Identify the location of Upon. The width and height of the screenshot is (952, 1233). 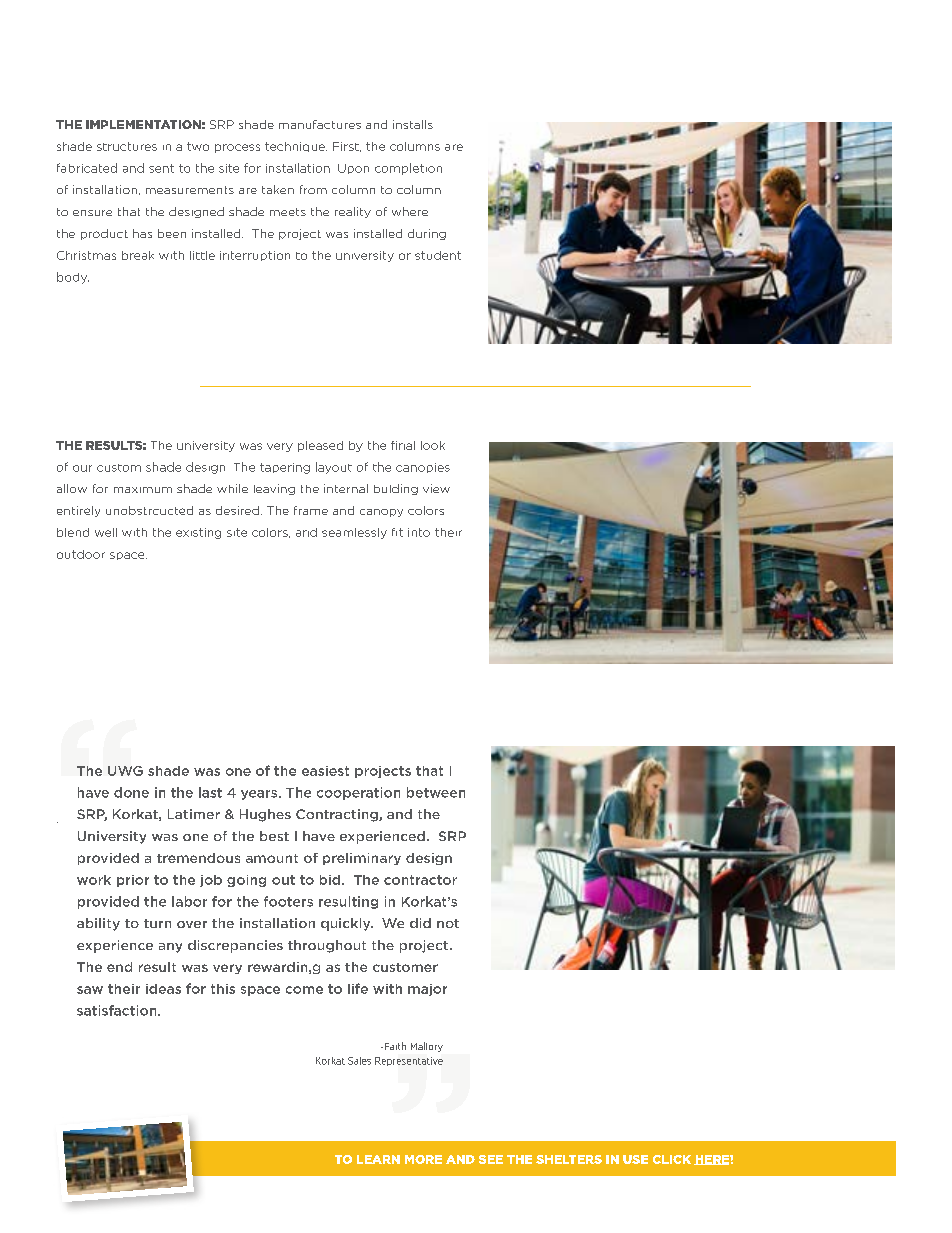
(353, 169).
